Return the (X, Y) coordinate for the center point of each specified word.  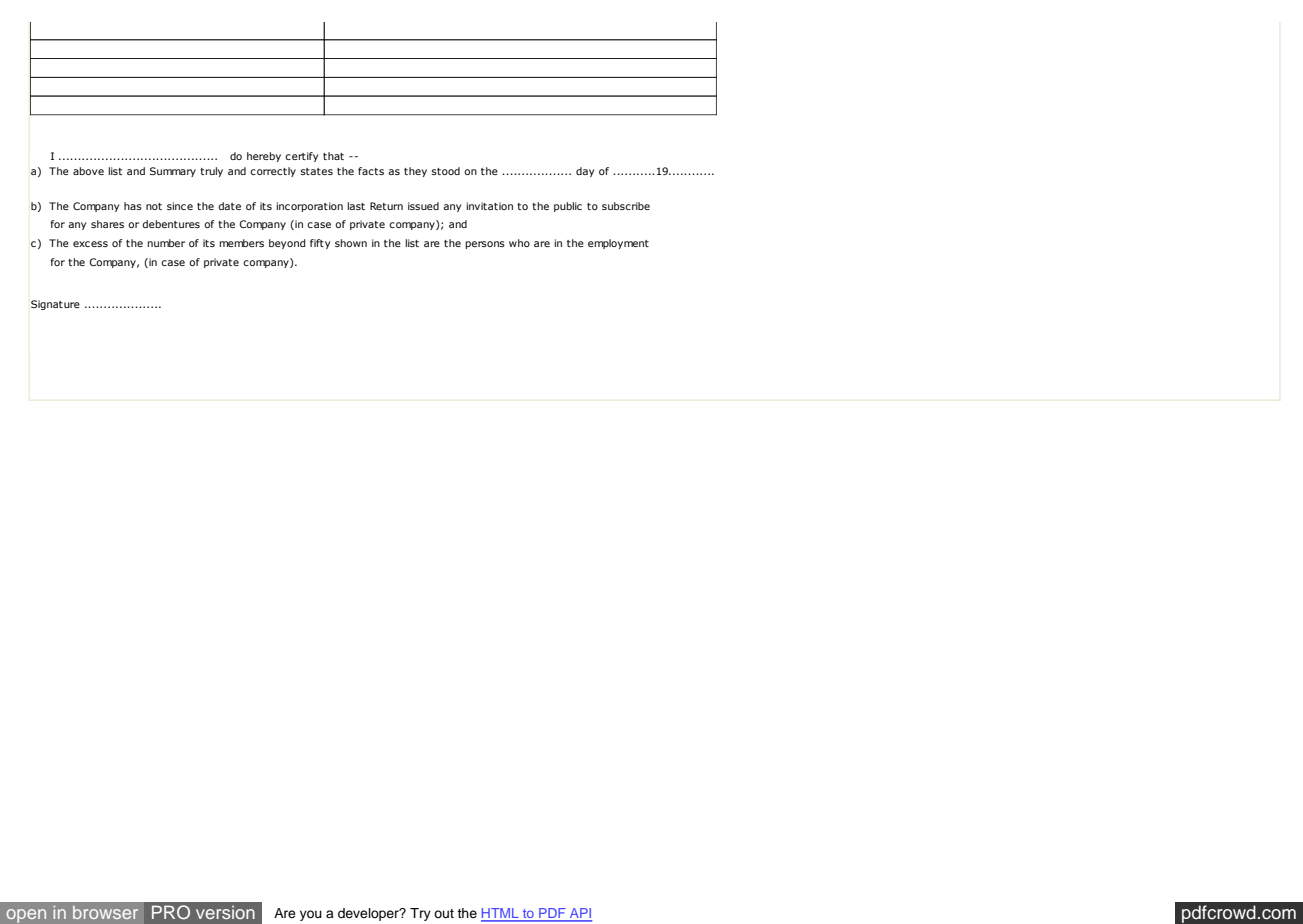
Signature (55, 305)
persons (485, 245)
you (311, 915)
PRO (171, 912)
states (317, 171)
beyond (287, 244)
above (88, 171)
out (444, 913)
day (585, 172)
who (519, 243)
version (225, 912)
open (26, 916)
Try (420, 914)
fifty (320, 244)
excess (90, 244)
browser (105, 912)
